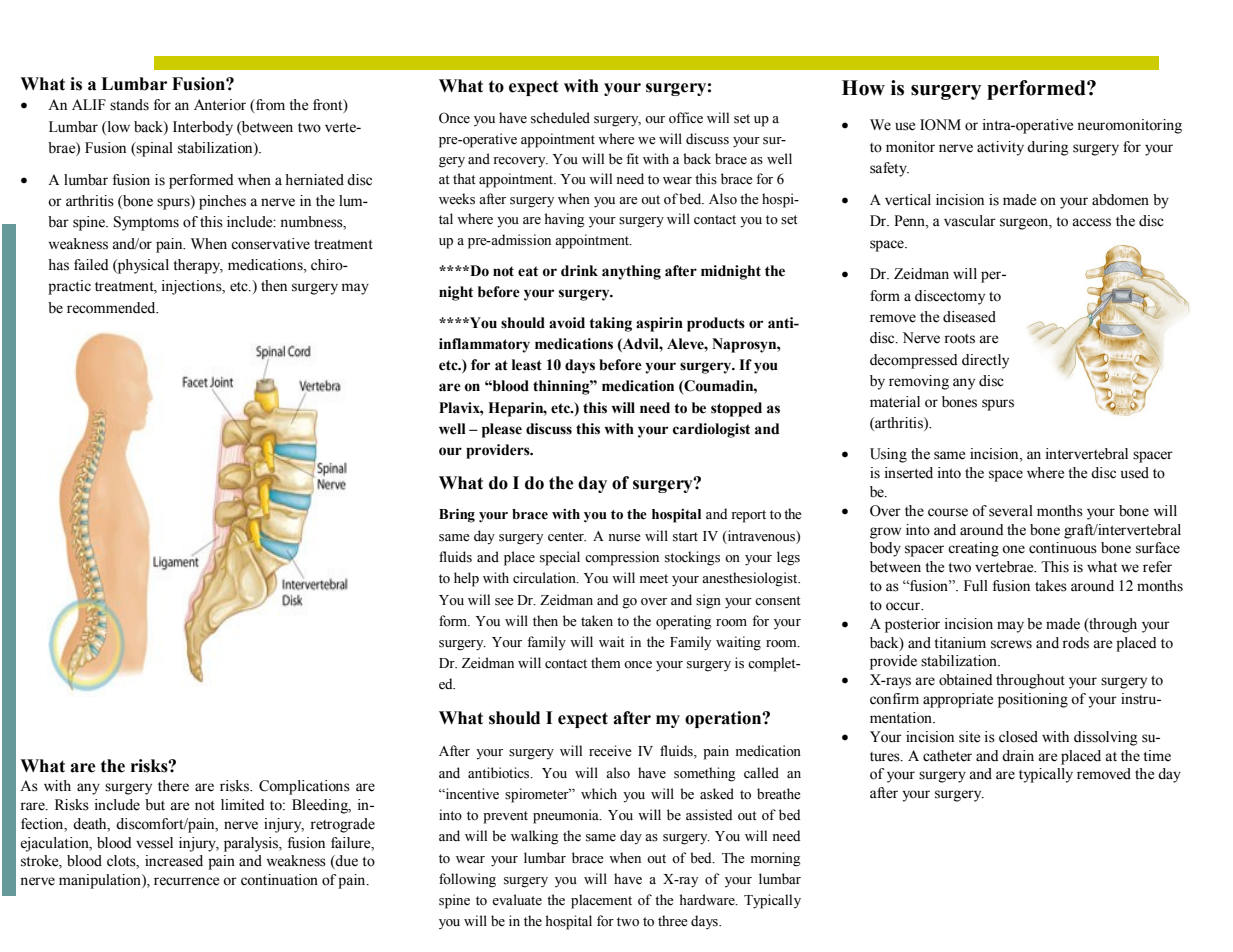 This screenshot has height=952, width=1233. Describe the element at coordinates (186, 881) in the screenshot. I see `recurrence` at that location.
